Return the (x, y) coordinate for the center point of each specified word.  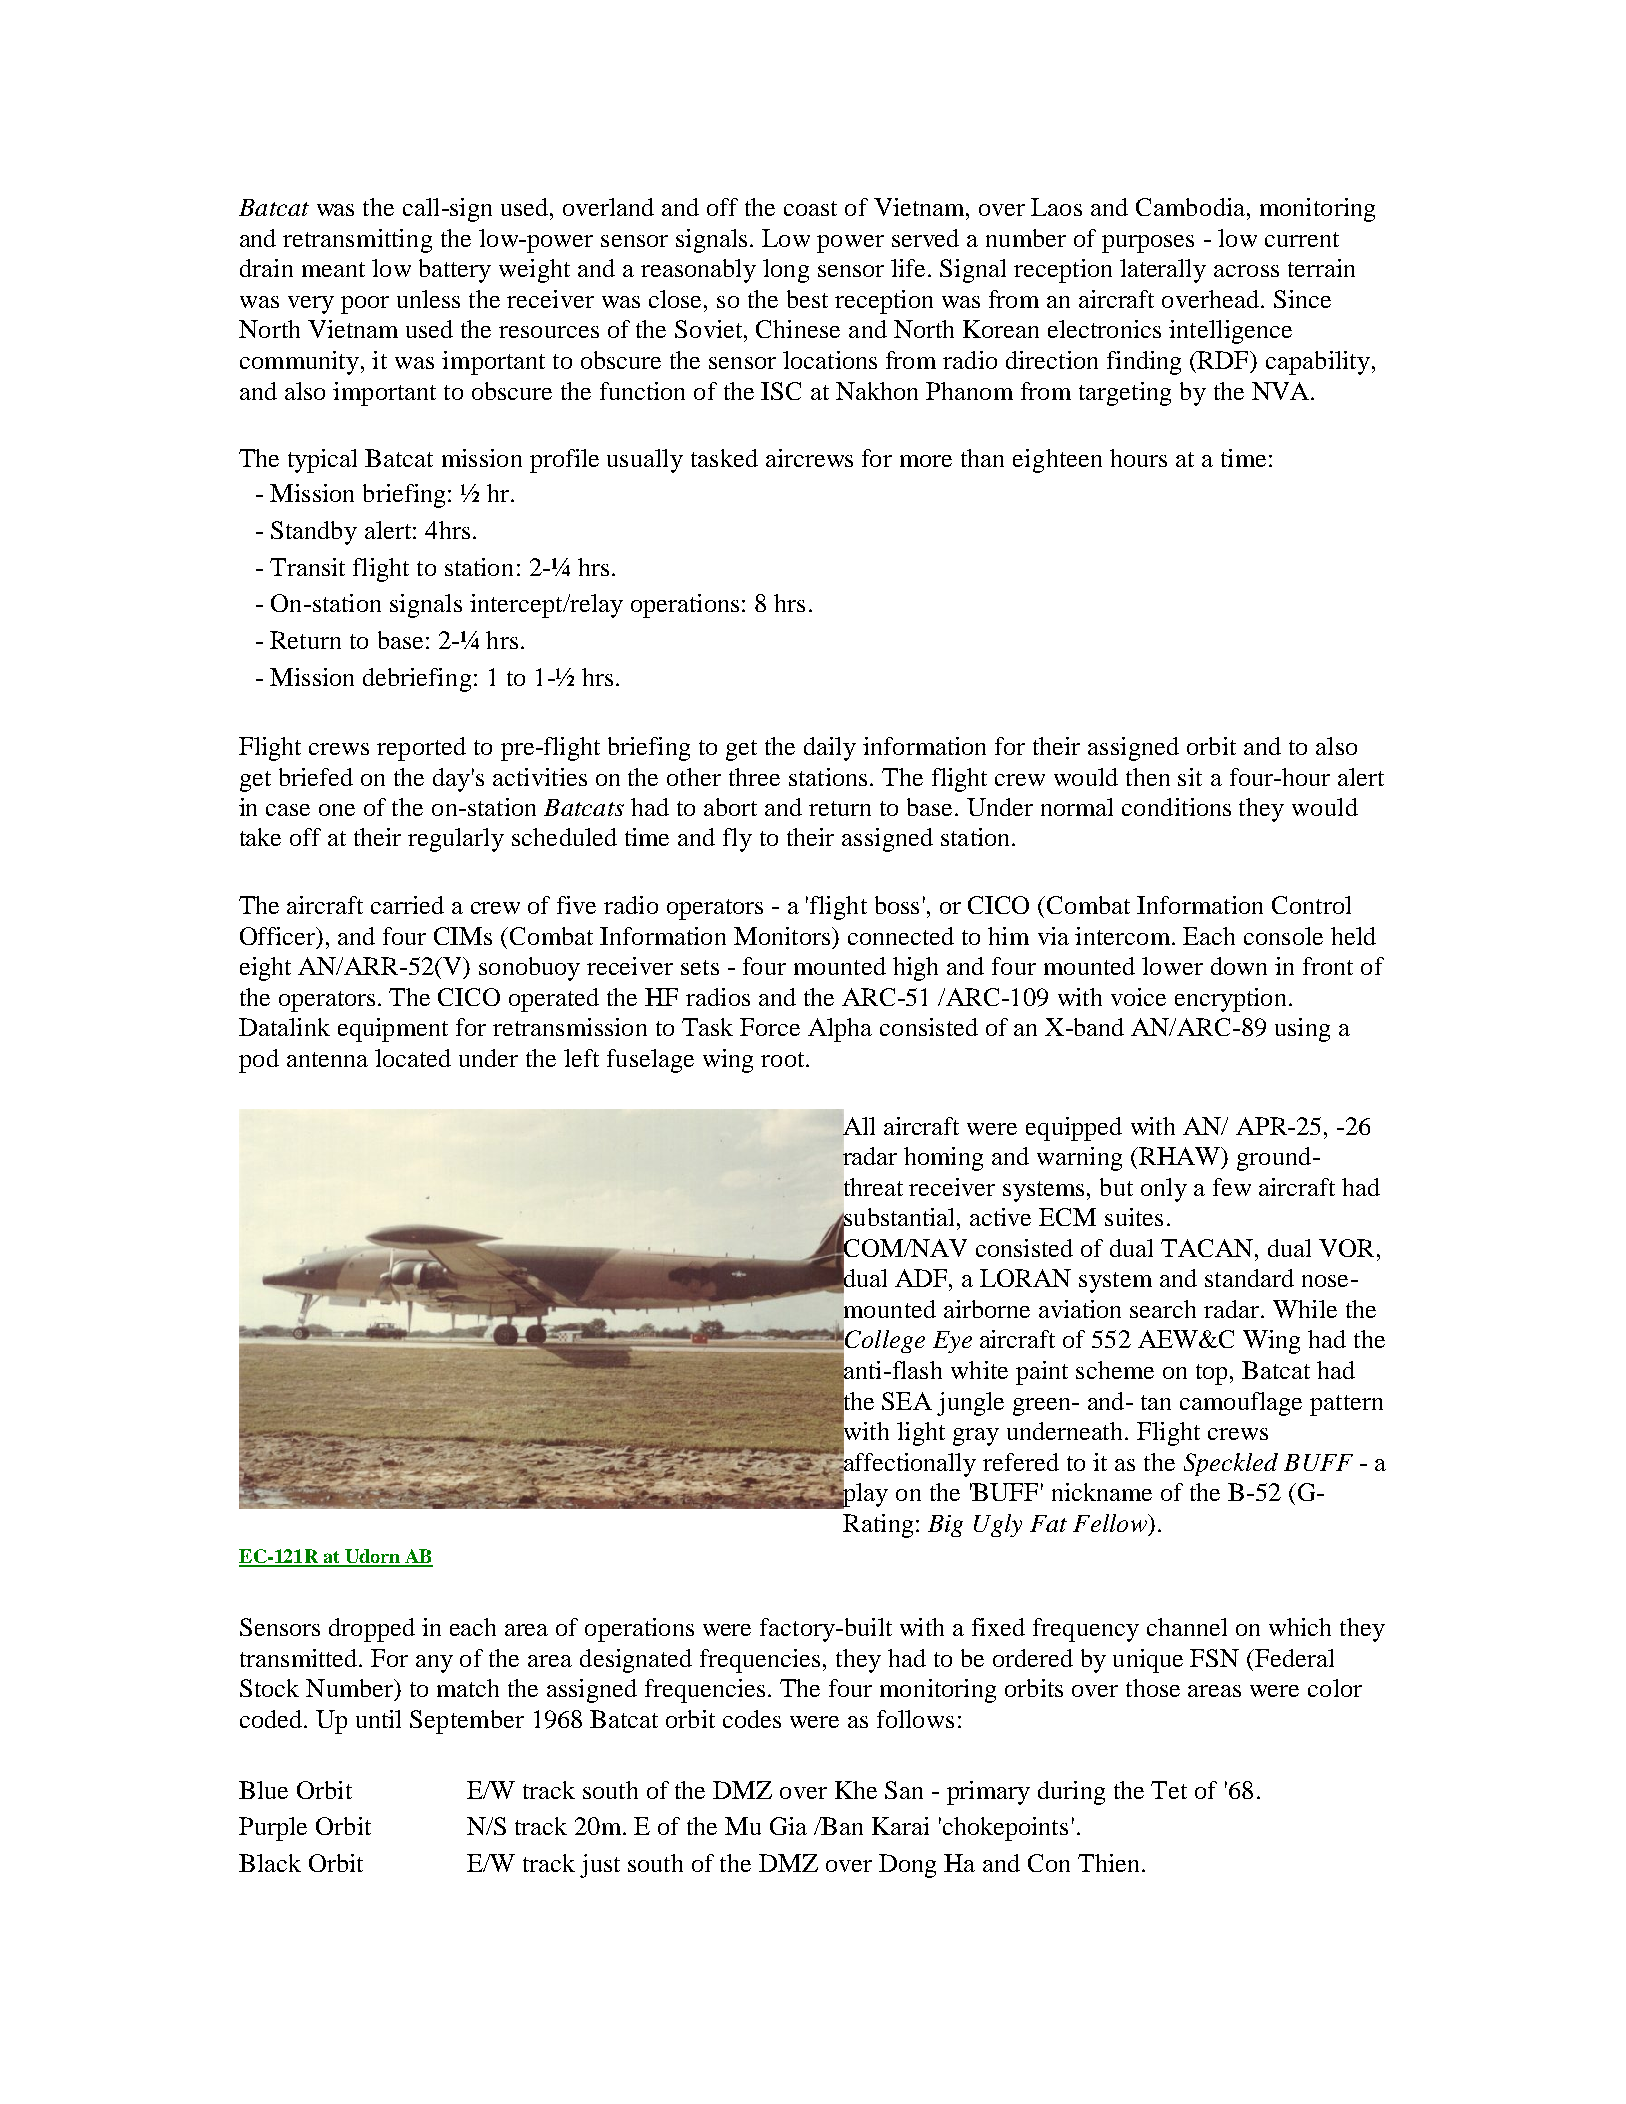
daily (830, 749)
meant (333, 269)
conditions (1176, 807)
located (413, 1058)
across (1246, 271)
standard (1249, 1278)
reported (421, 749)
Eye (952, 1342)
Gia (788, 1826)
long (786, 271)
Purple (273, 1829)
